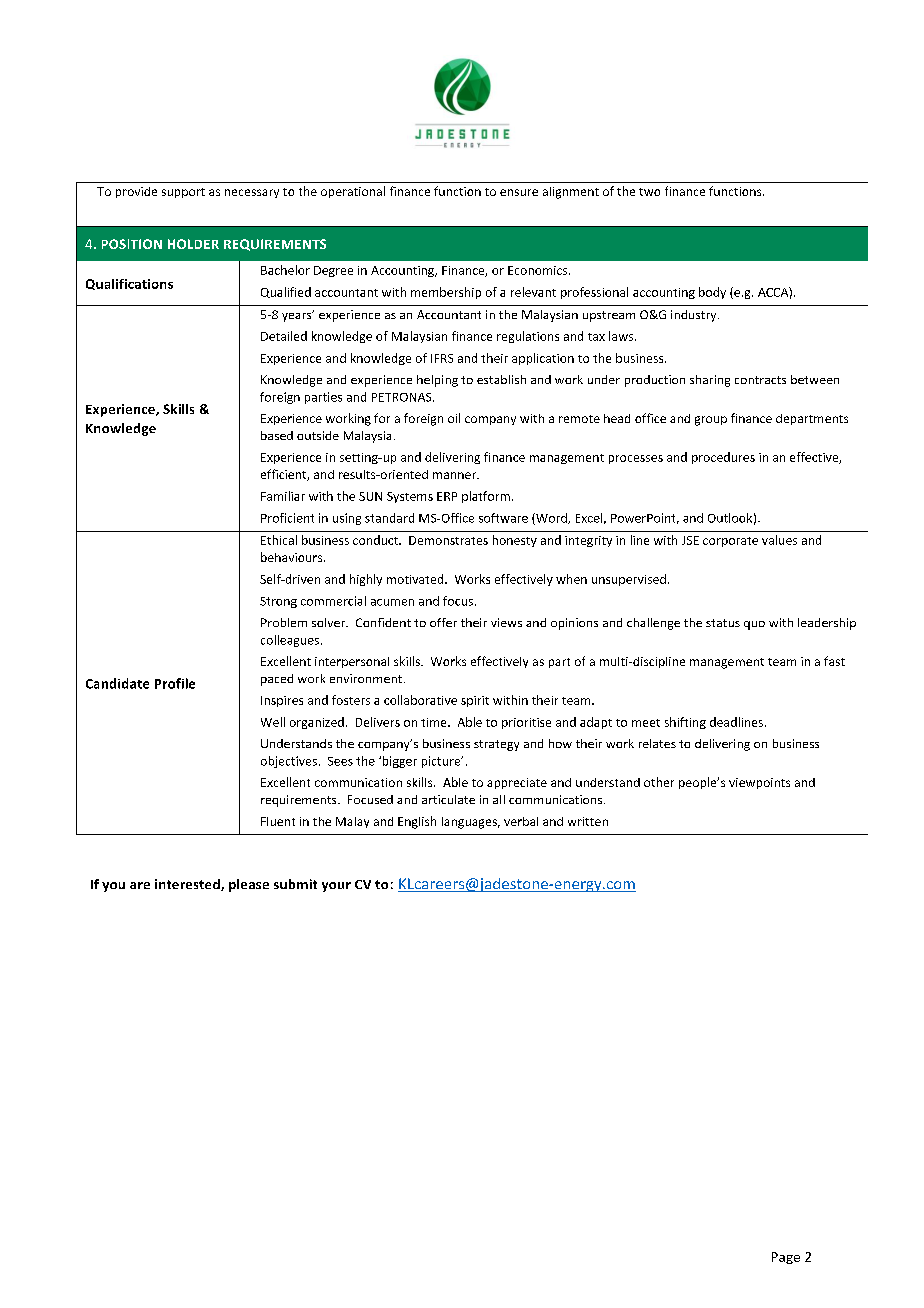  Describe the element at coordinates (685, 723) in the screenshot. I see `shifting` at that location.
